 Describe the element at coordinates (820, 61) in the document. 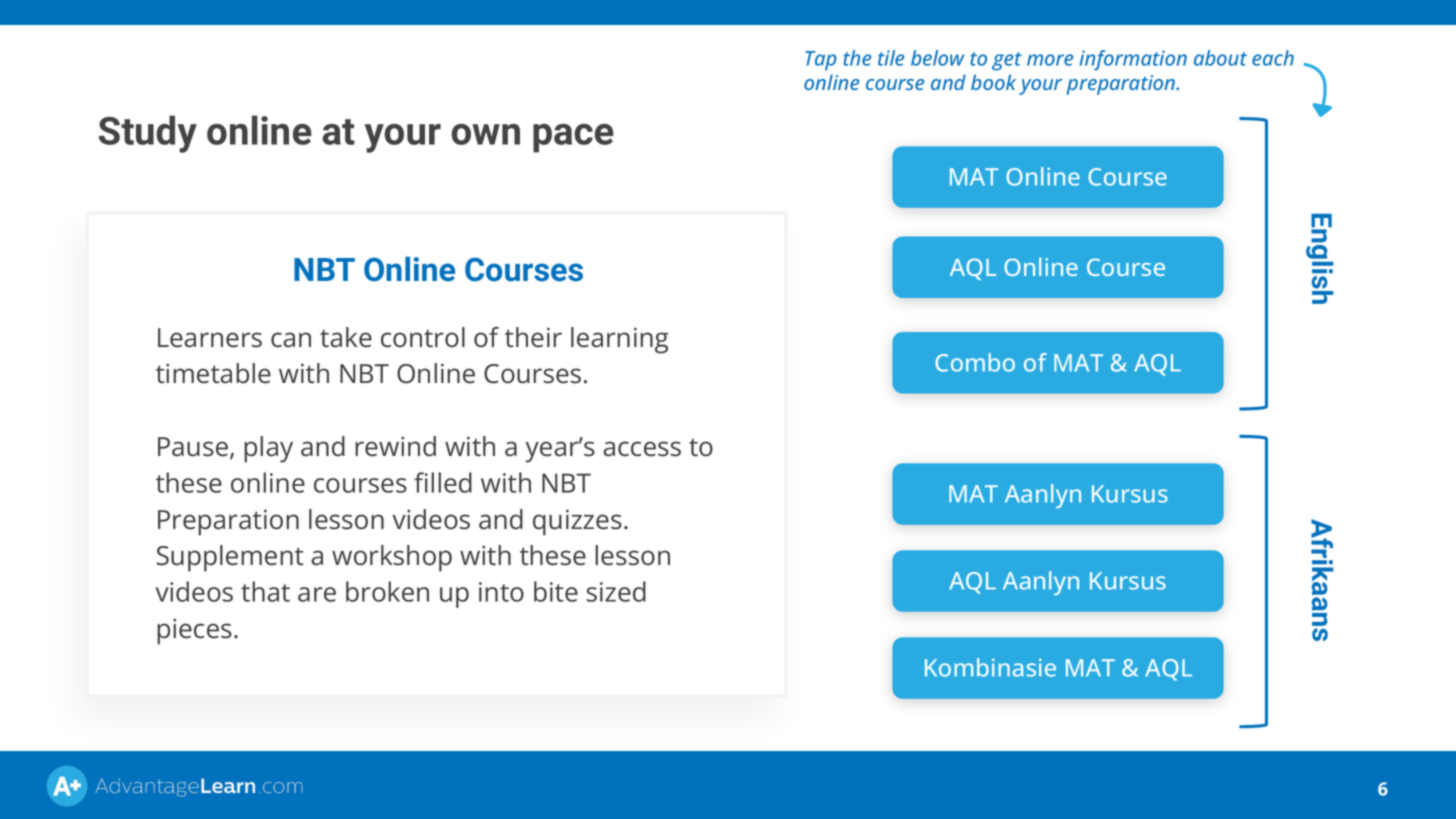

I see `Tap` at that location.
